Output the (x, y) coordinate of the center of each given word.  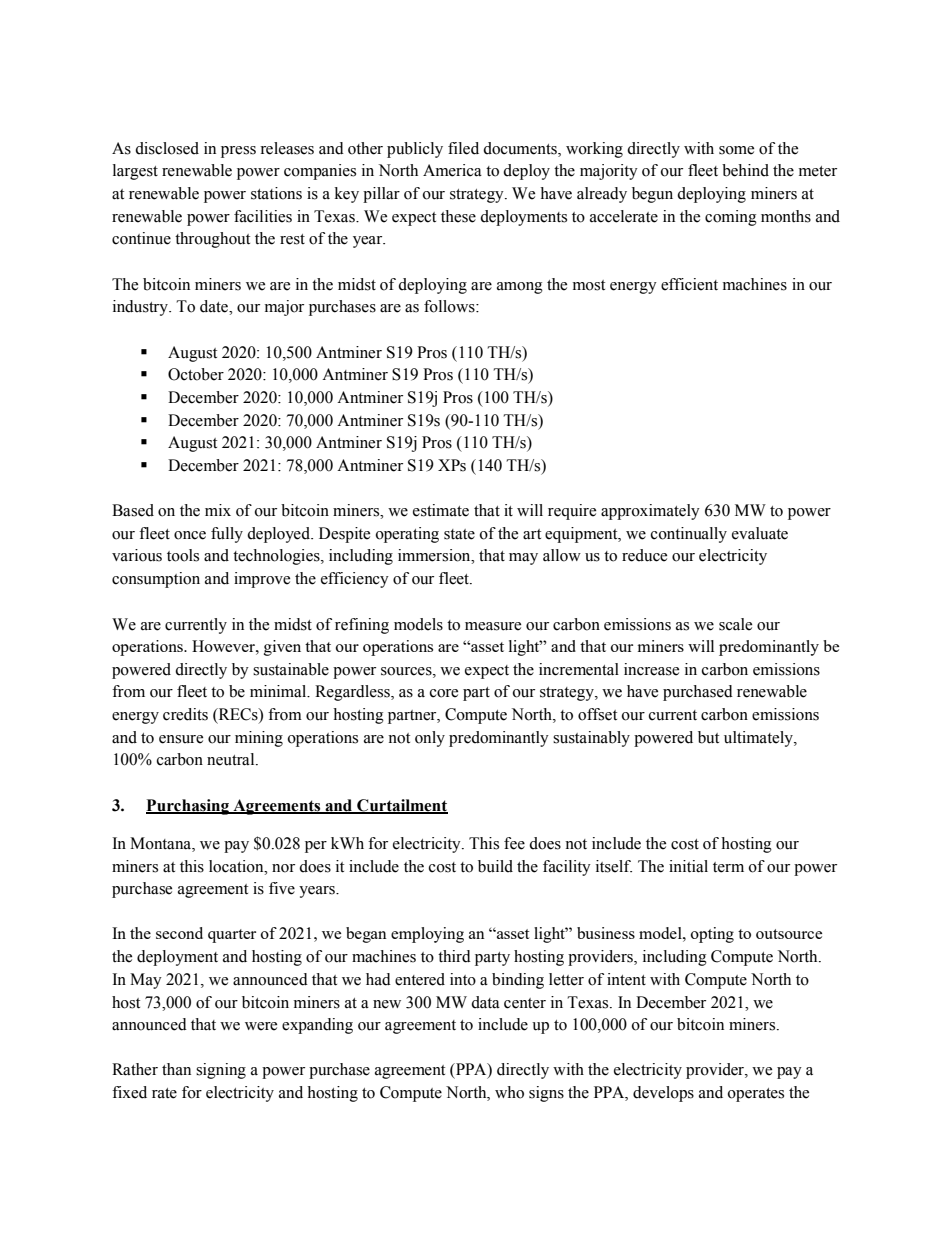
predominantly (499, 739)
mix (218, 510)
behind (745, 170)
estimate (441, 510)
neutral (232, 759)
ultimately (759, 739)
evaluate (760, 533)
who (509, 1092)
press (238, 152)
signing (221, 1071)
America (452, 170)
